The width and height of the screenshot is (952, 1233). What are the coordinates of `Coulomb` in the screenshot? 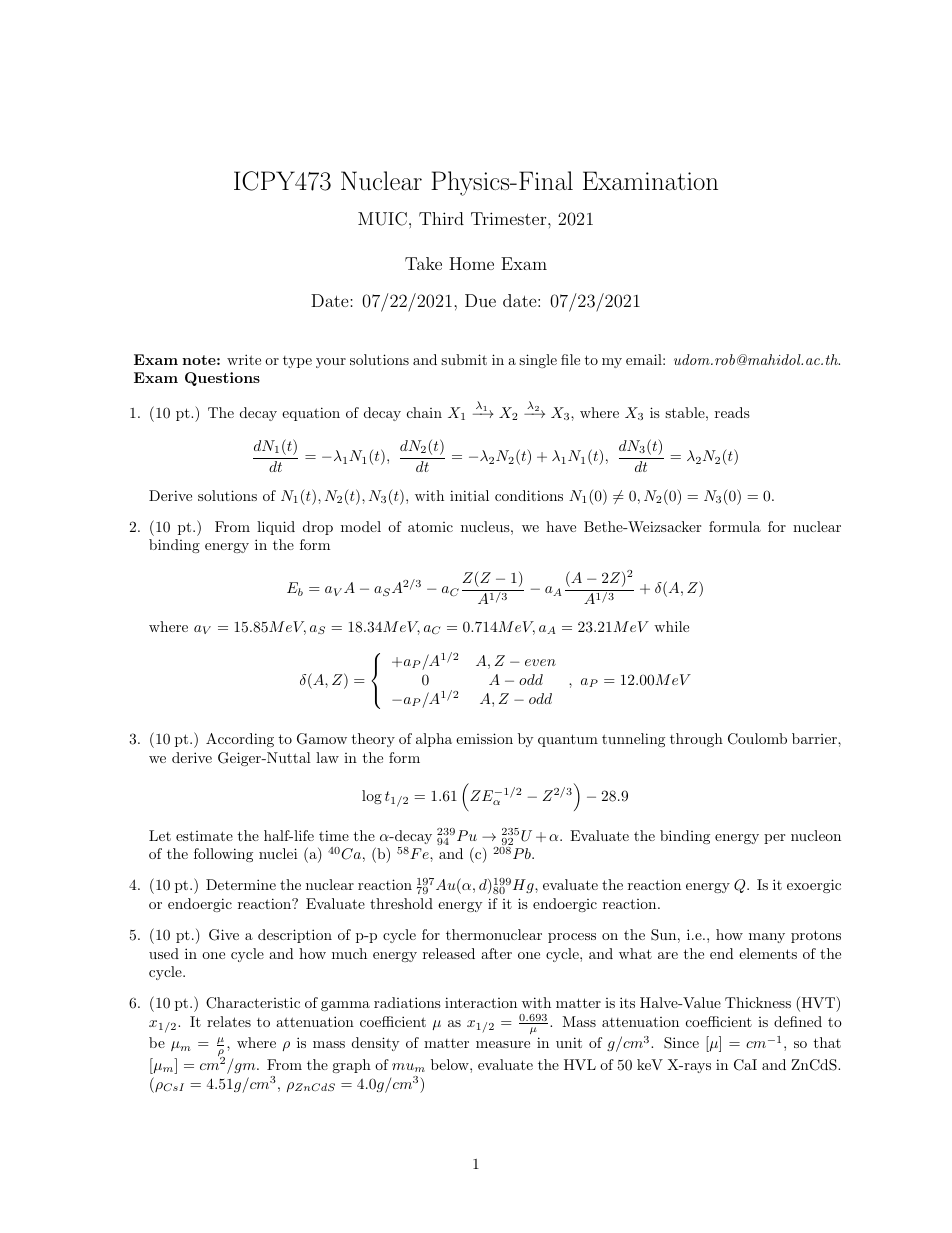 It's located at (757, 739).
